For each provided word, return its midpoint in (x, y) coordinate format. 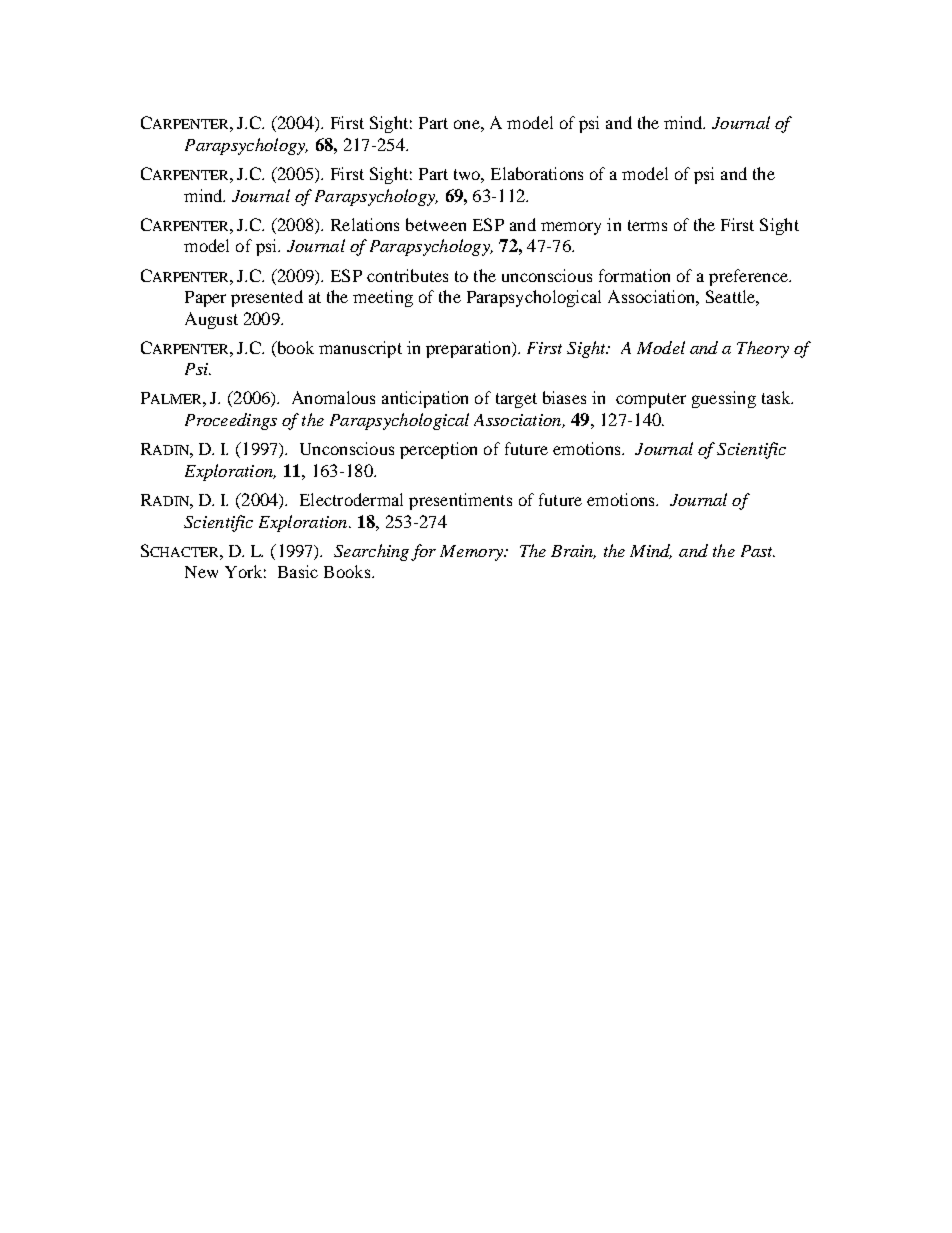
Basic (298, 571)
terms (647, 225)
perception (438, 450)
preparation (469, 349)
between (436, 224)
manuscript (360, 349)
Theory (763, 349)
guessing (724, 399)
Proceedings (231, 421)
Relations (365, 224)
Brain (573, 552)
